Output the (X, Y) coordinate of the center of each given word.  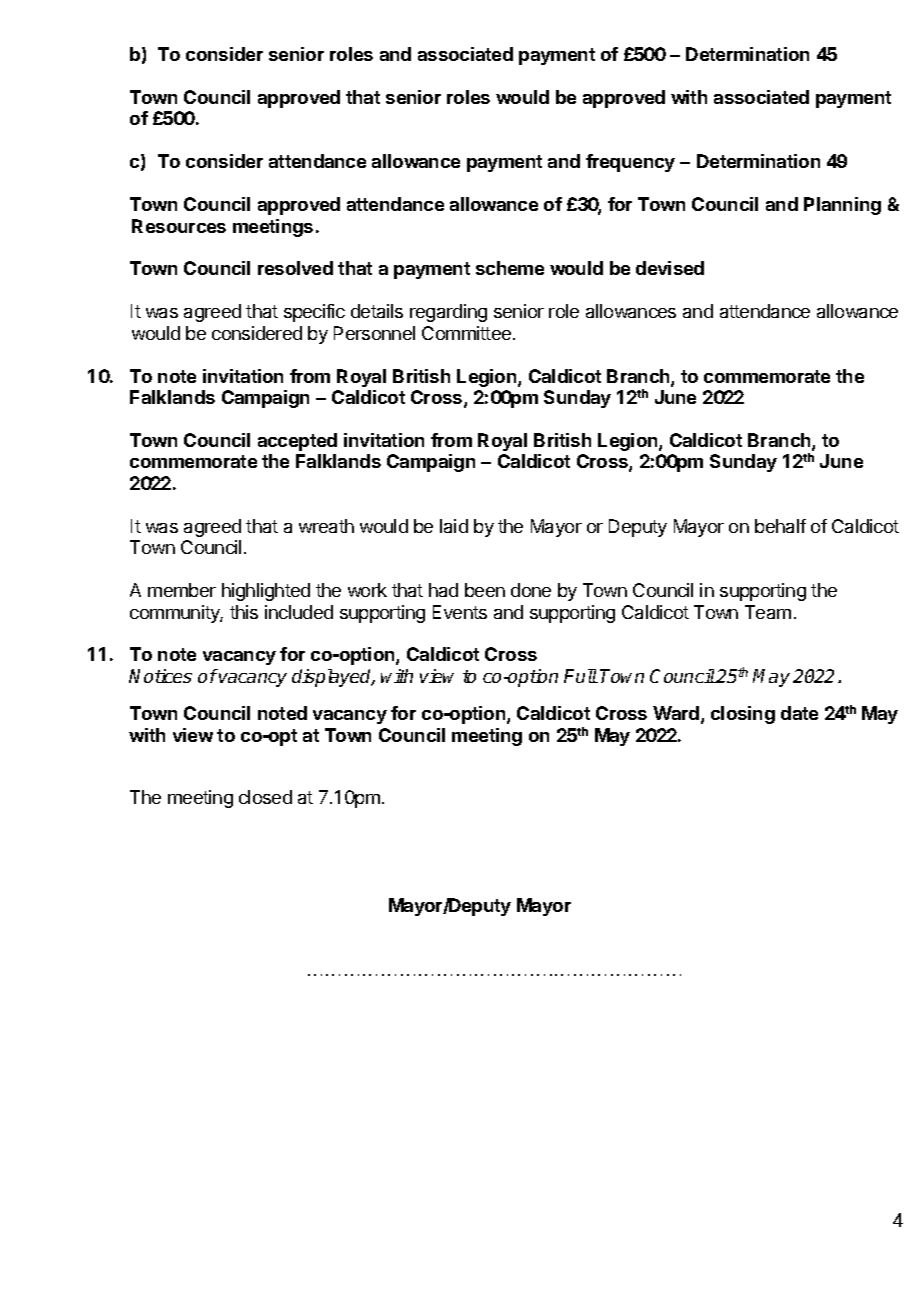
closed (265, 797)
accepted (297, 442)
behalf (780, 526)
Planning (842, 206)
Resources (179, 226)
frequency (630, 163)
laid (454, 526)
